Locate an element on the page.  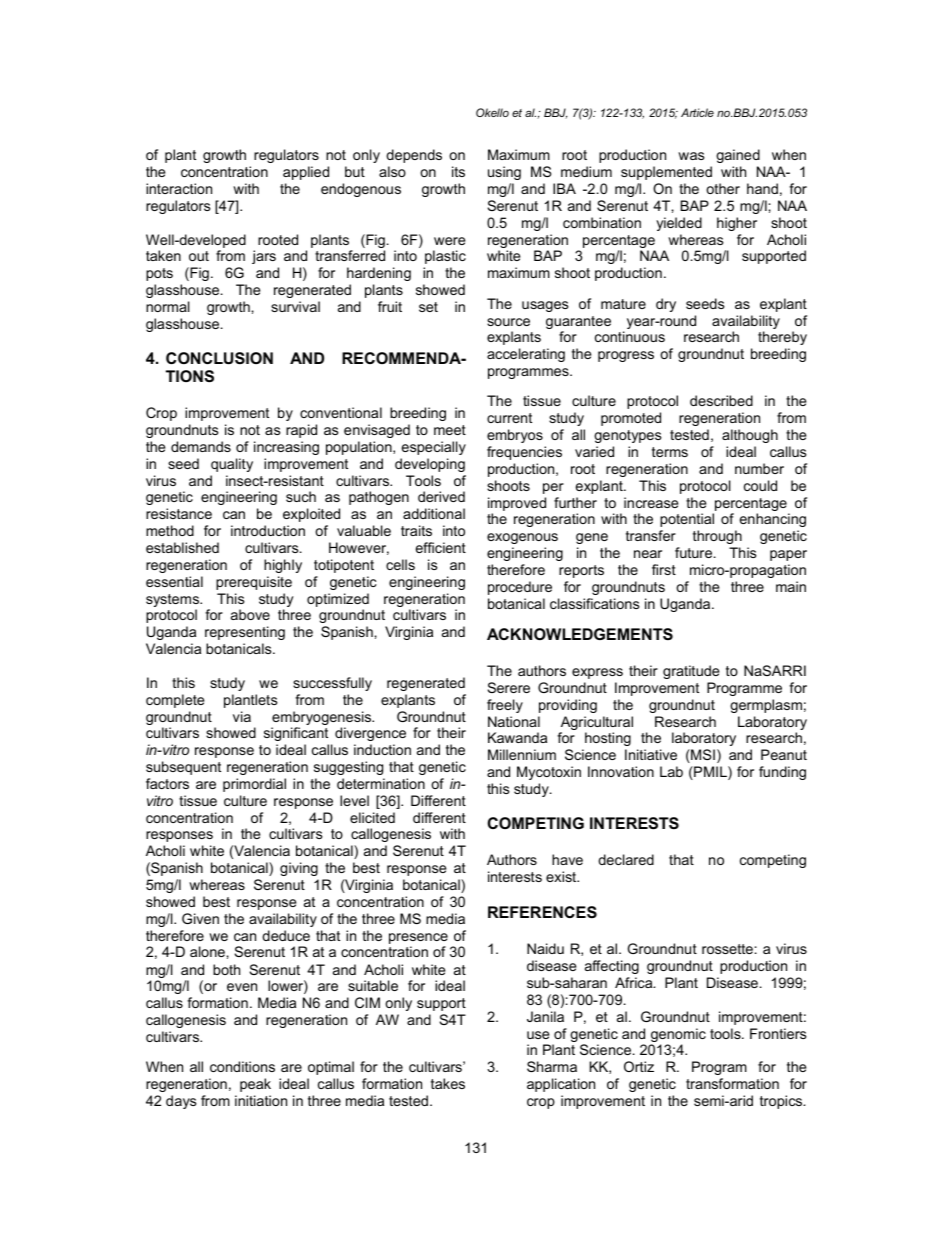
Given is located at coordinates (200, 918).
